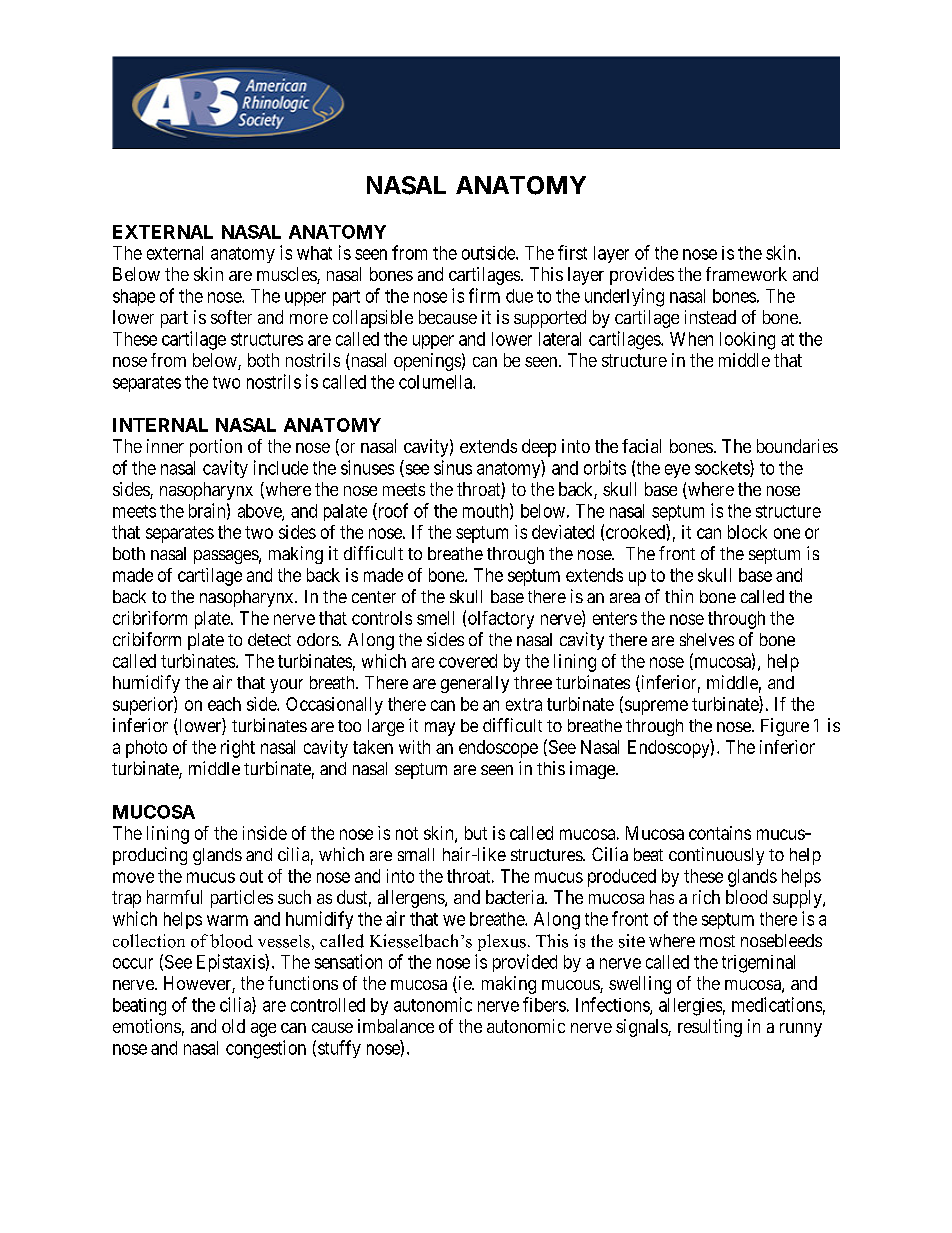  What do you see at coordinates (231, 317) in the screenshot?
I see `softer` at bounding box center [231, 317].
